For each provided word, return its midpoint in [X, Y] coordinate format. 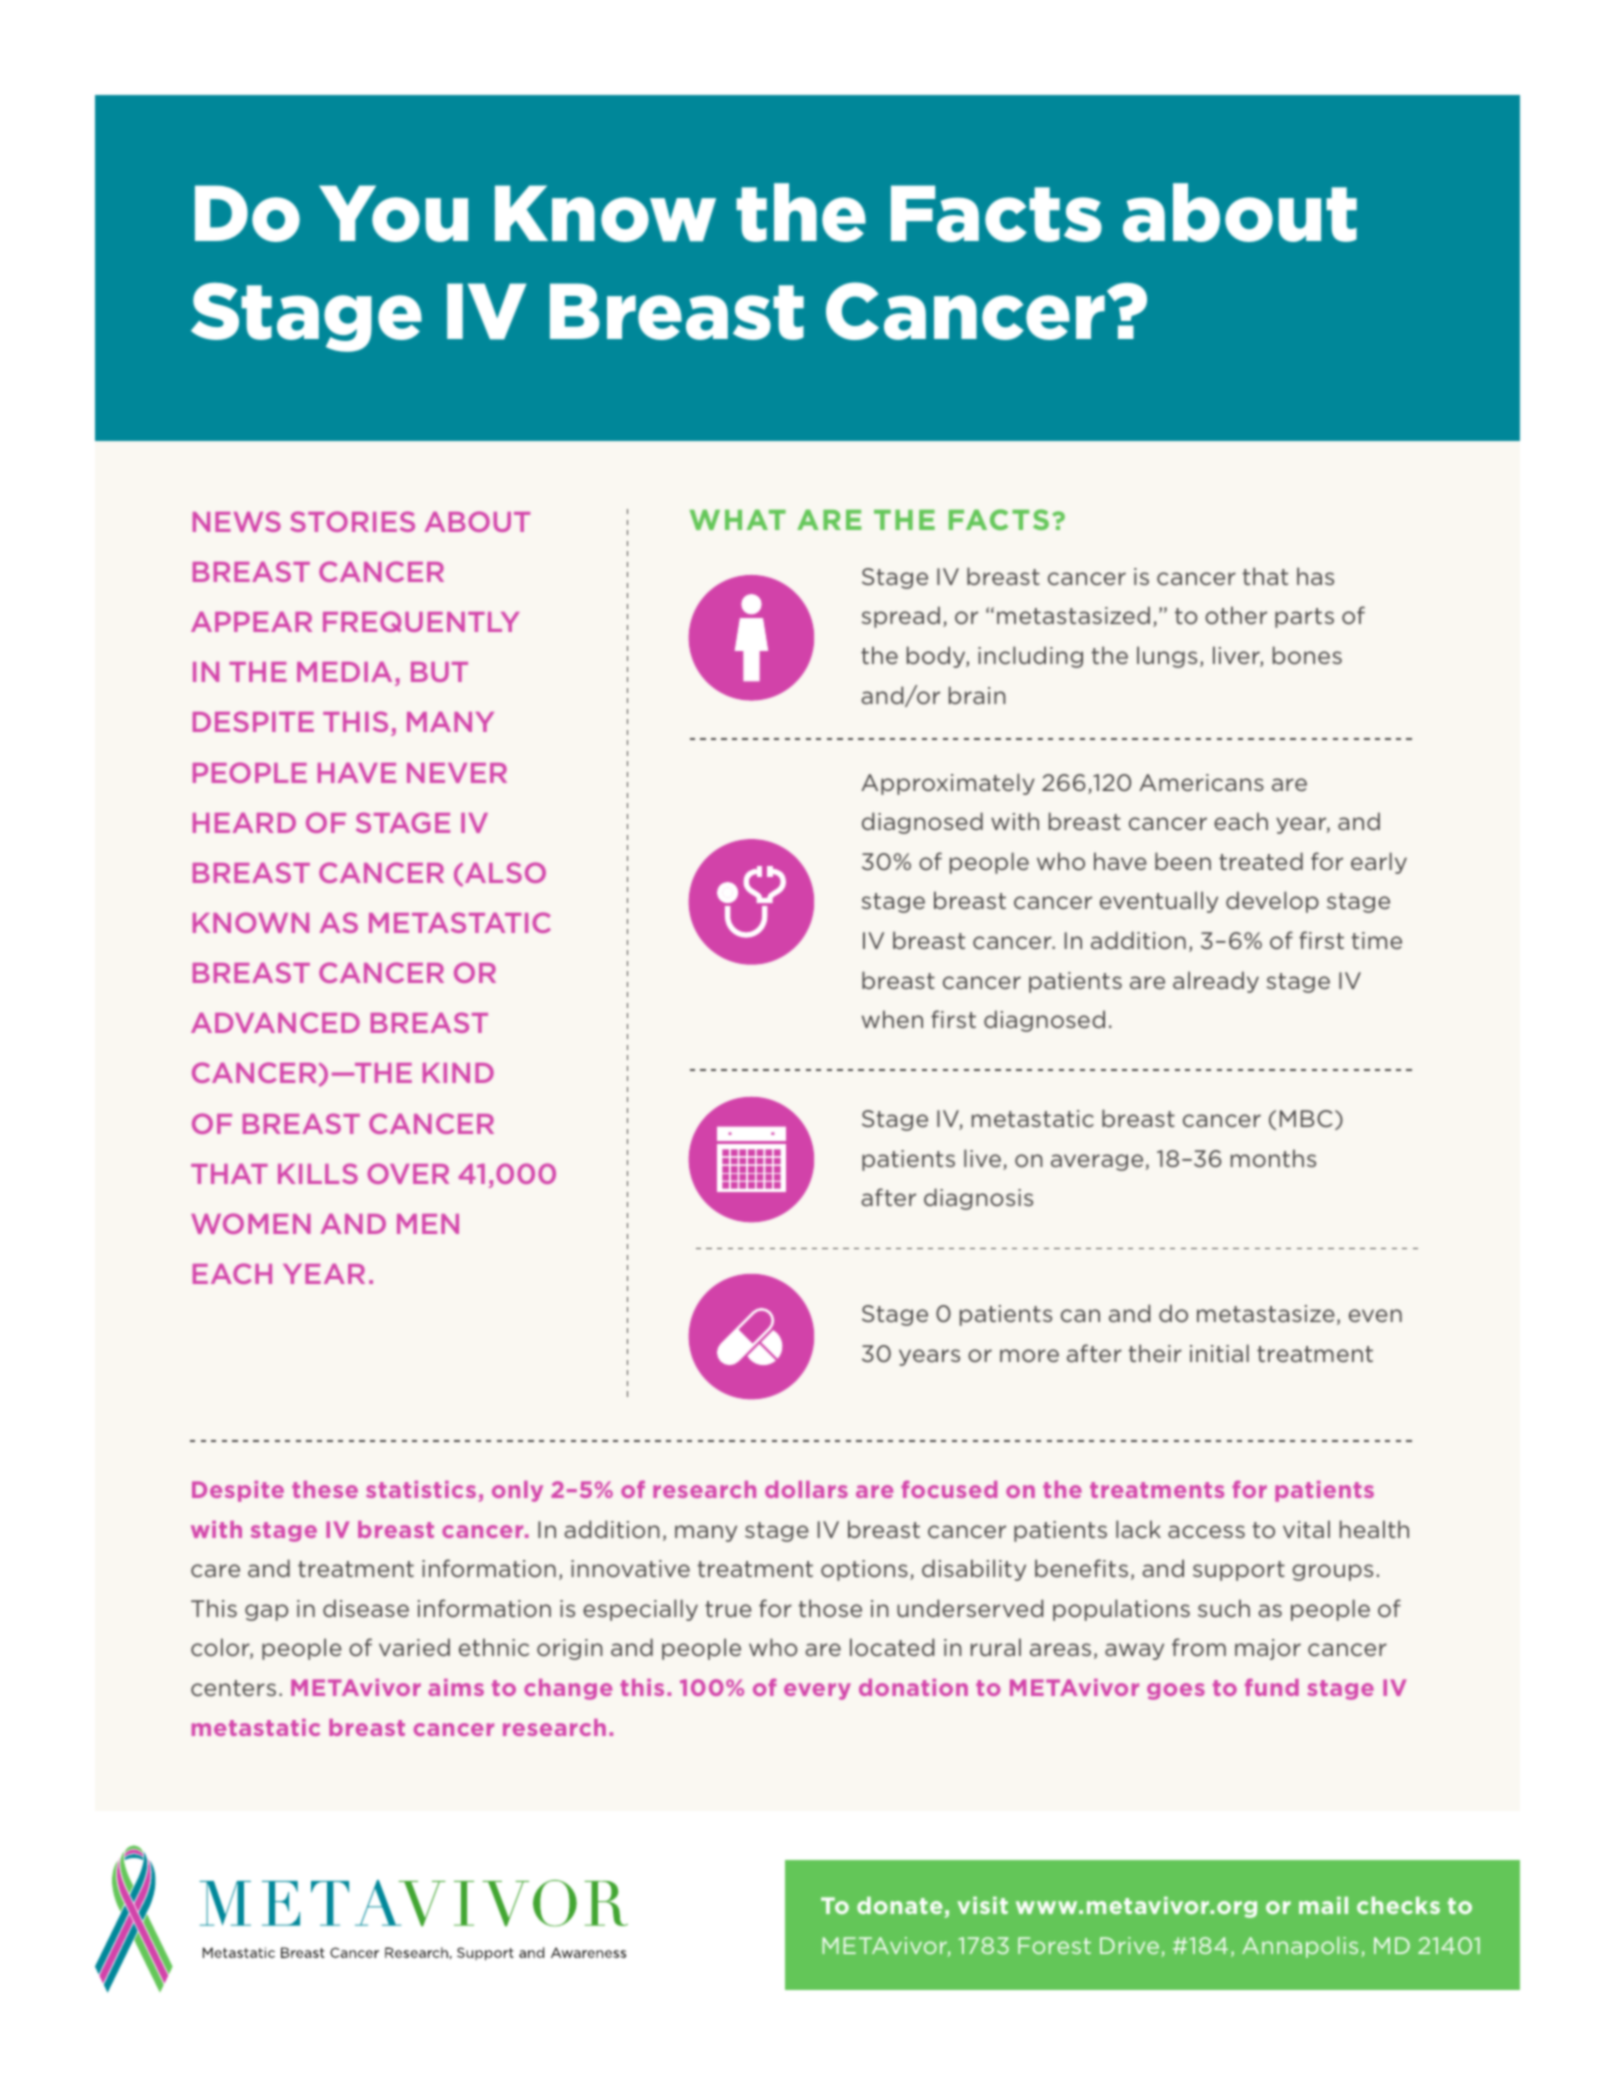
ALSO [505, 872]
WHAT [738, 519]
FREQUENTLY [421, 621]
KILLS [318, 1173]
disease [366, 1608]
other [1236, 615]
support [1239, 1571]
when [892, 1019]
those [830, 1608]
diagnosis [978, 1199]
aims [456, 1687]
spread [901, 617]
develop [1272, 902]
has [1315, 576]
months [1273, 1158]
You [393, 213]
